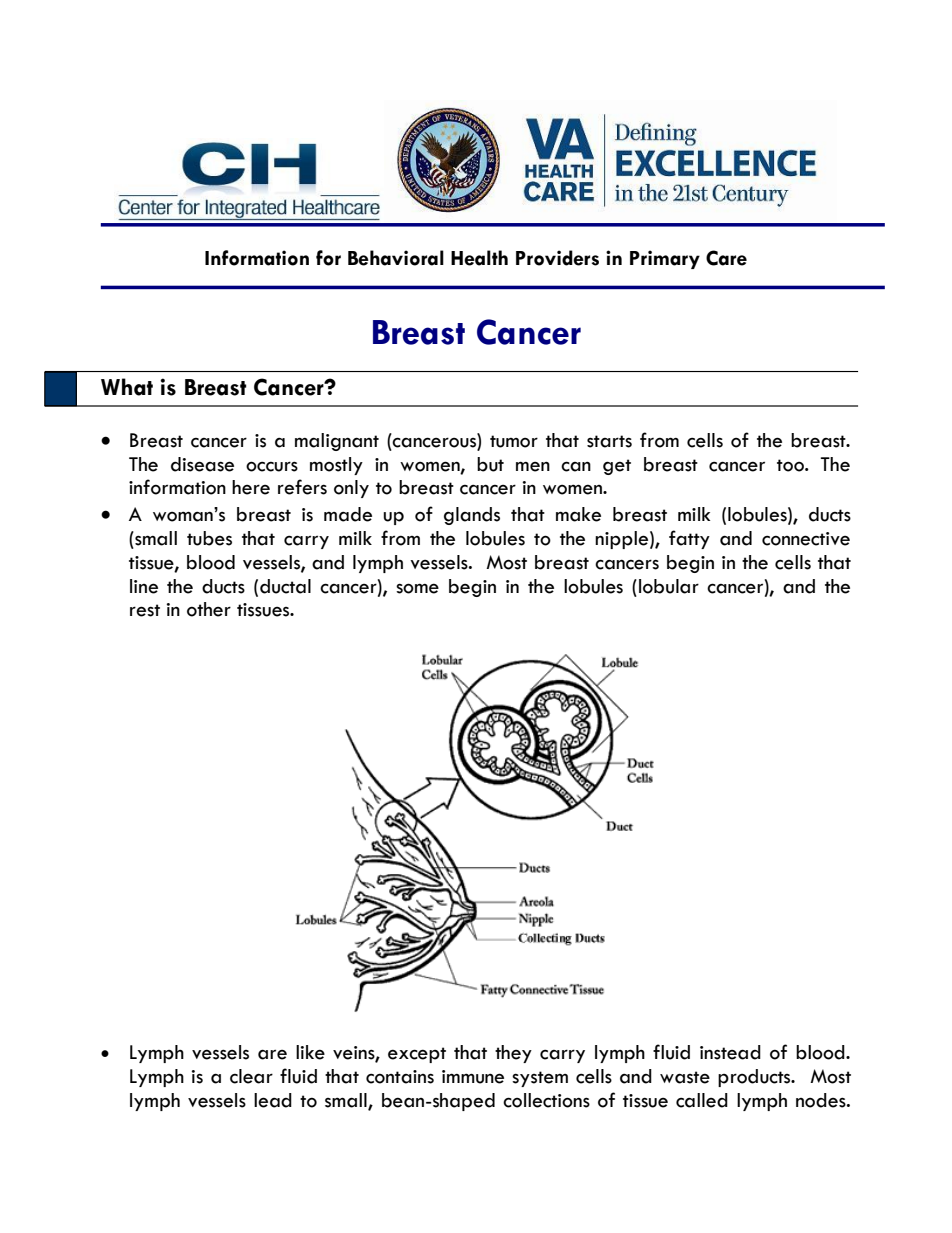 The image size is (952, 1233). Describe the element at coordinates (209, 609) in the screenshot. I see `other` at that location.
